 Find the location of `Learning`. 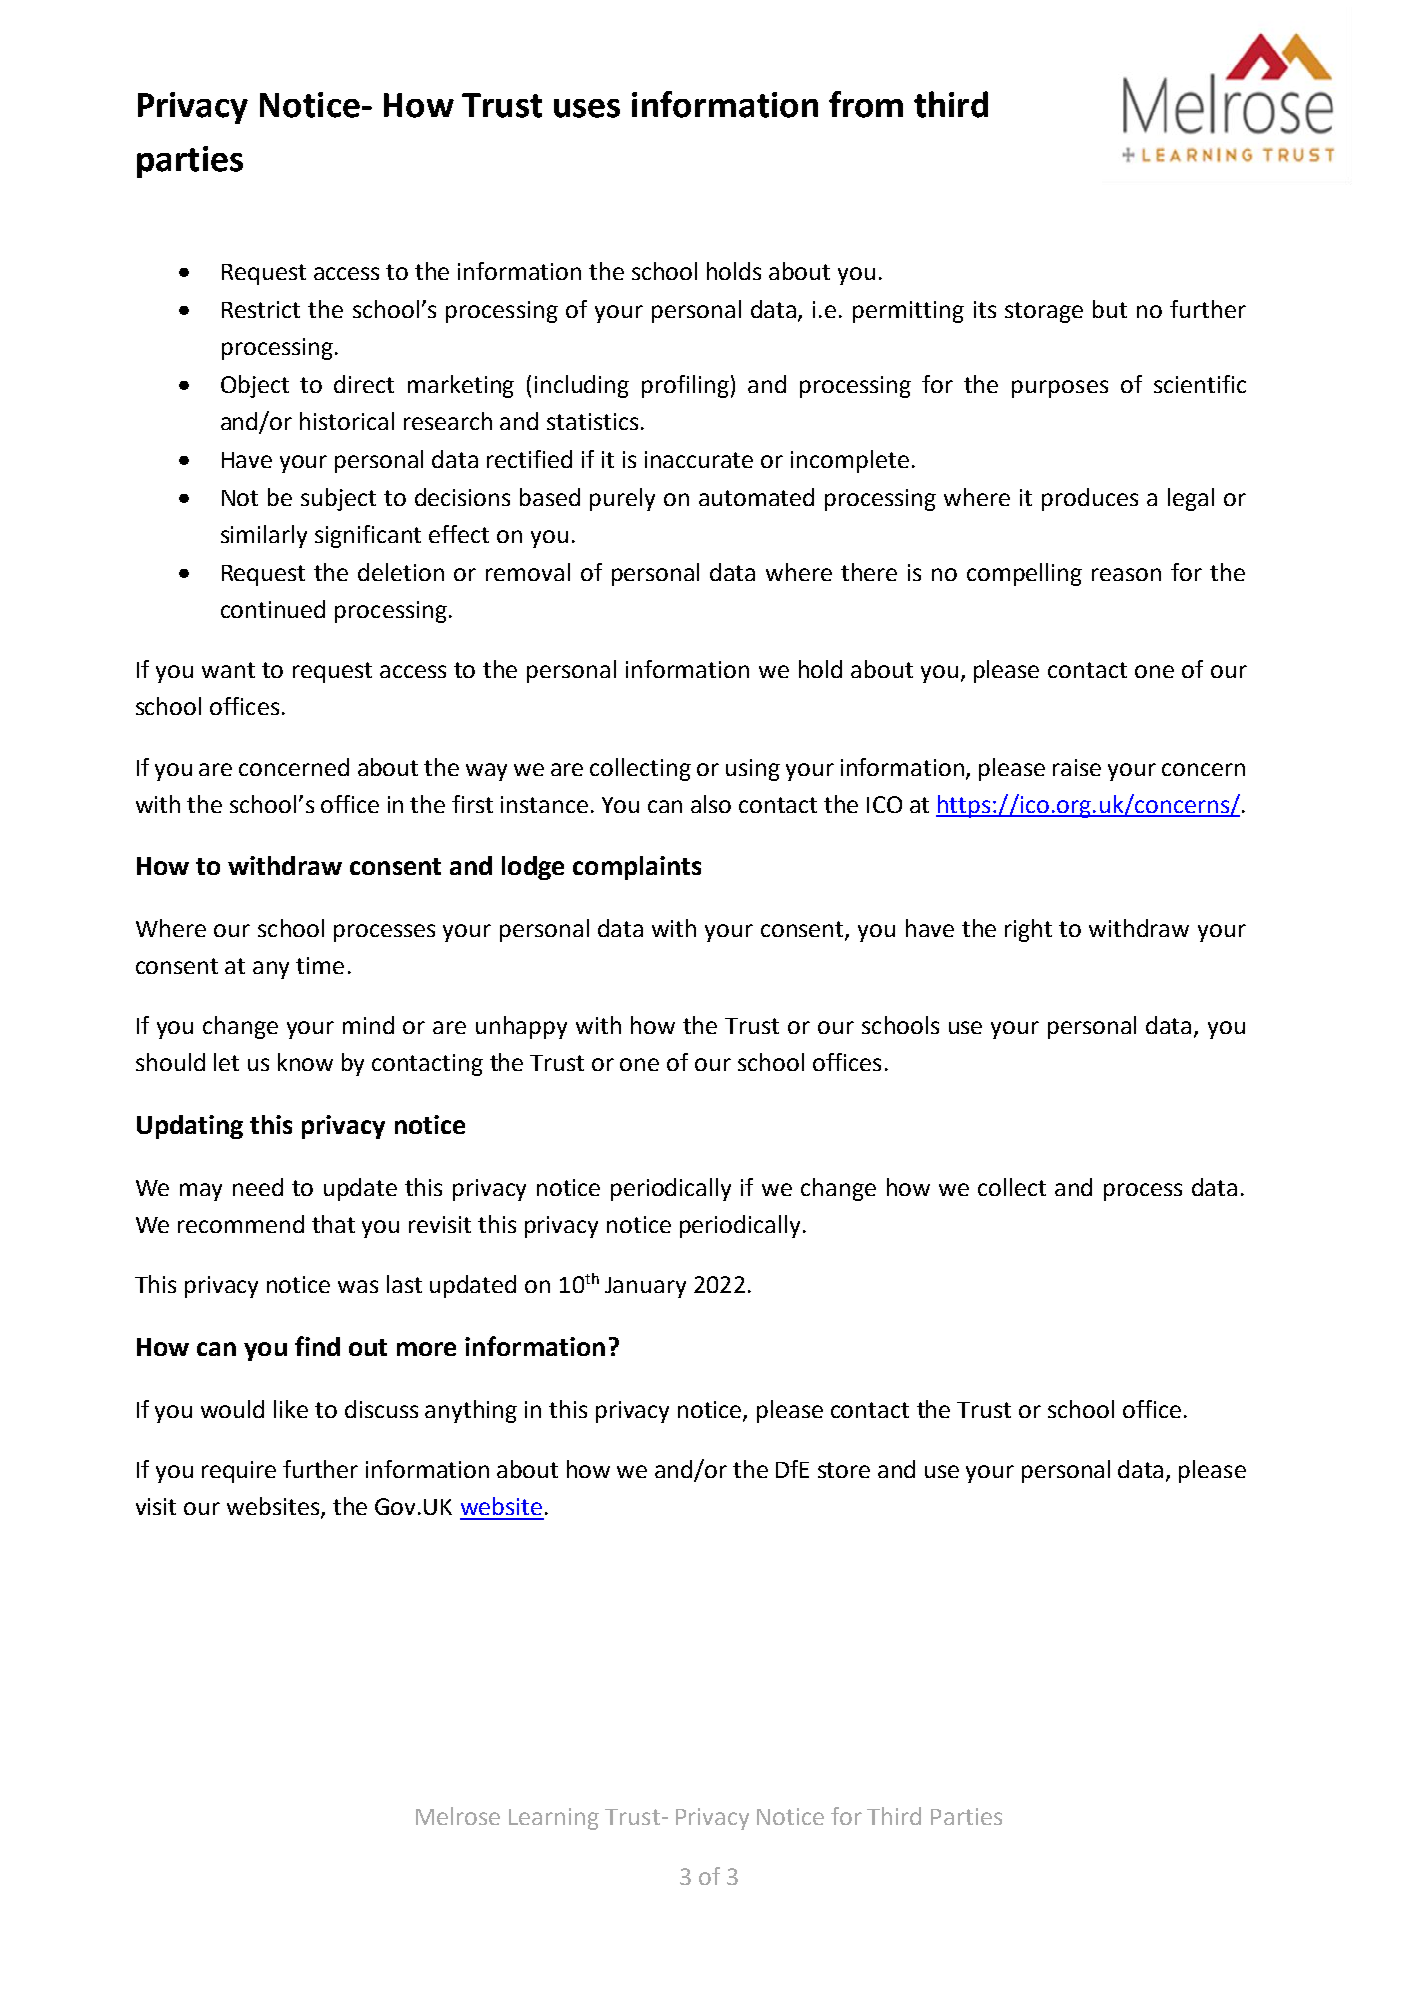

Learning is located at coordinates (554, 1819).
